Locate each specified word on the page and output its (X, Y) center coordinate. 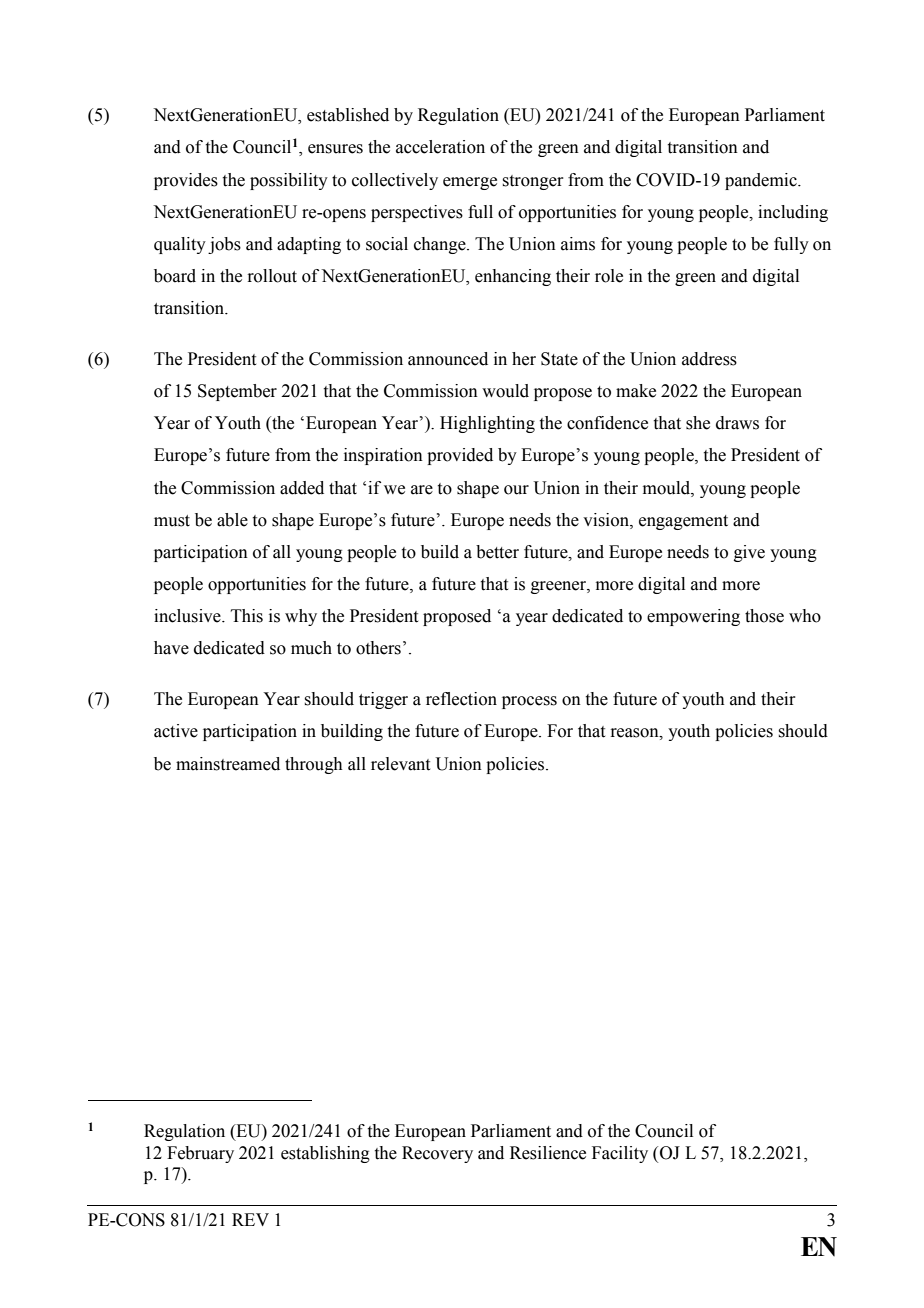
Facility (620, 1154)
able (232, 520)
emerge (470, 183)
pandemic (762, 181)
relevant (400, 764)
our (516, 490)
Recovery (437, 1154)
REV (250, 1219)
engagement (683, 522)
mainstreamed (228, 764)
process (529, 702)
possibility (289, 181)
